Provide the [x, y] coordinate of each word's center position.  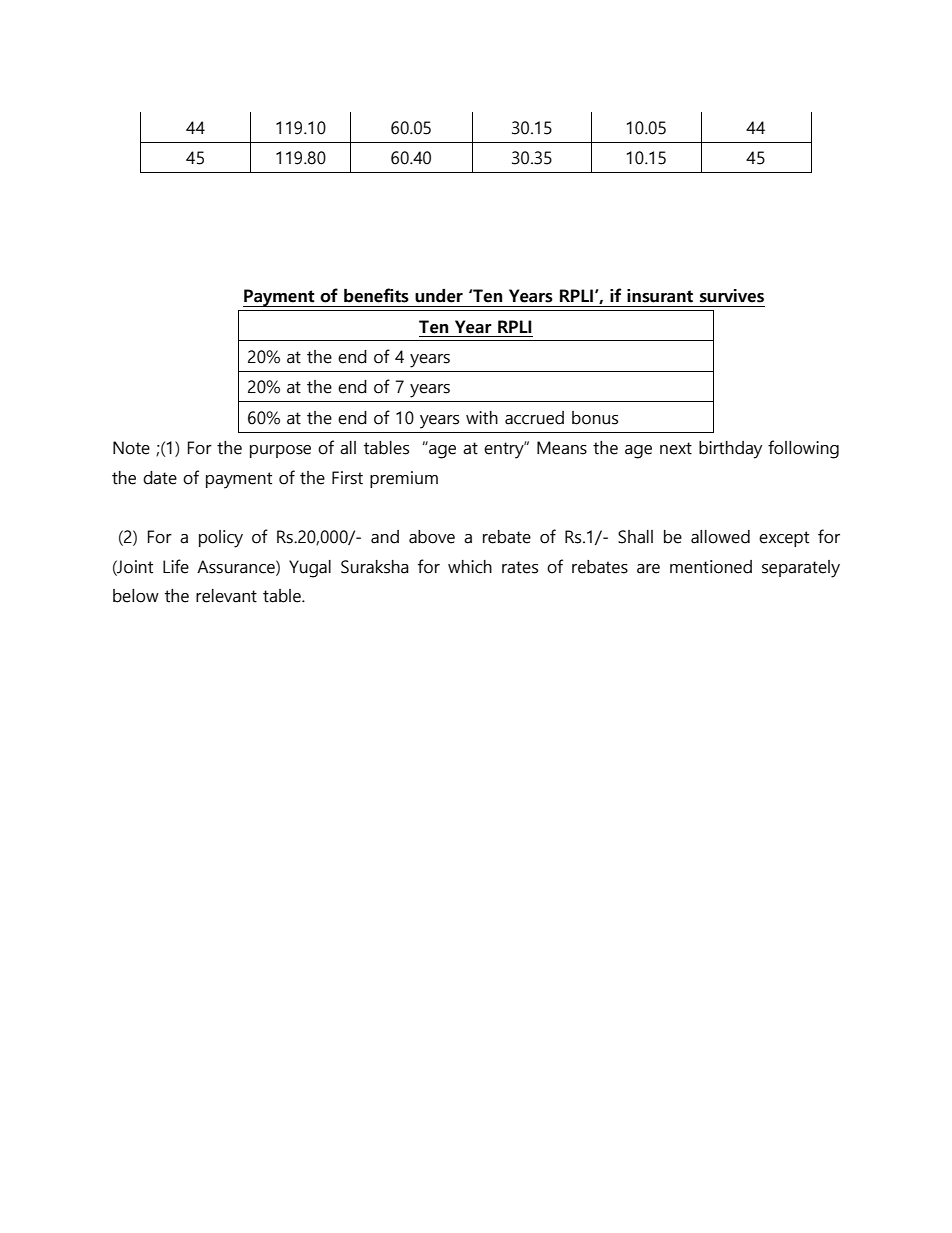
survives [732, 296]
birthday [730, 450]
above [432, 537]
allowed [720, 537]
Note [131, 448]
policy [221, 539]
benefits [376, 295]
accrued [534, 418]
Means [562, 448]
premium [404, 479]
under [439, 296]
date [160, 478]
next [676, 448]
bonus [595, 418]
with [482, 418]
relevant [226, 596]
